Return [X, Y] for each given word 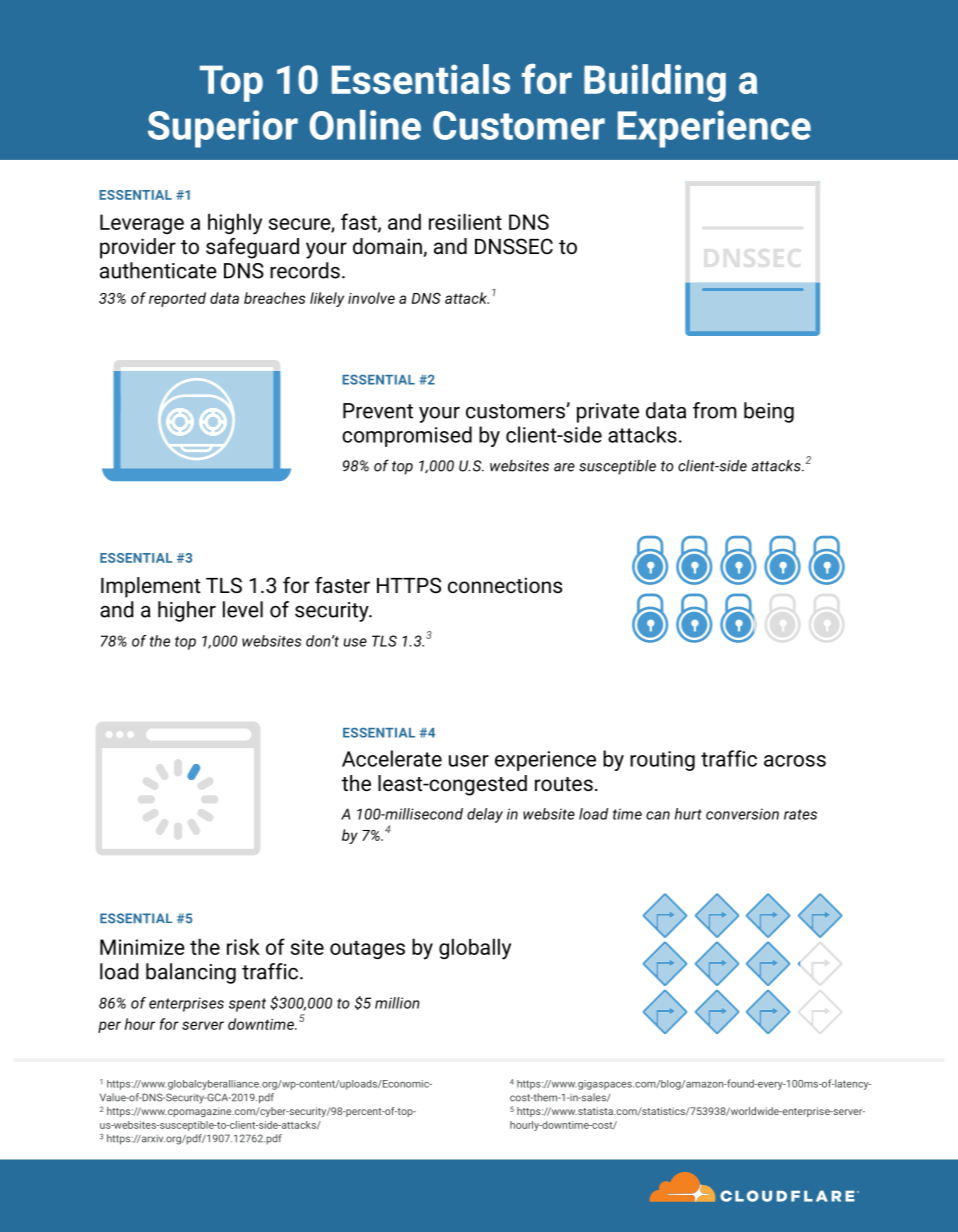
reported [177, 299]
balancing [191, 973]
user [469, 761]
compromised [407, 436]
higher [187, 611]
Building [655, 83]
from [715, 410]
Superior [223, 129]
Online [365, 125]
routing [662, 761]
